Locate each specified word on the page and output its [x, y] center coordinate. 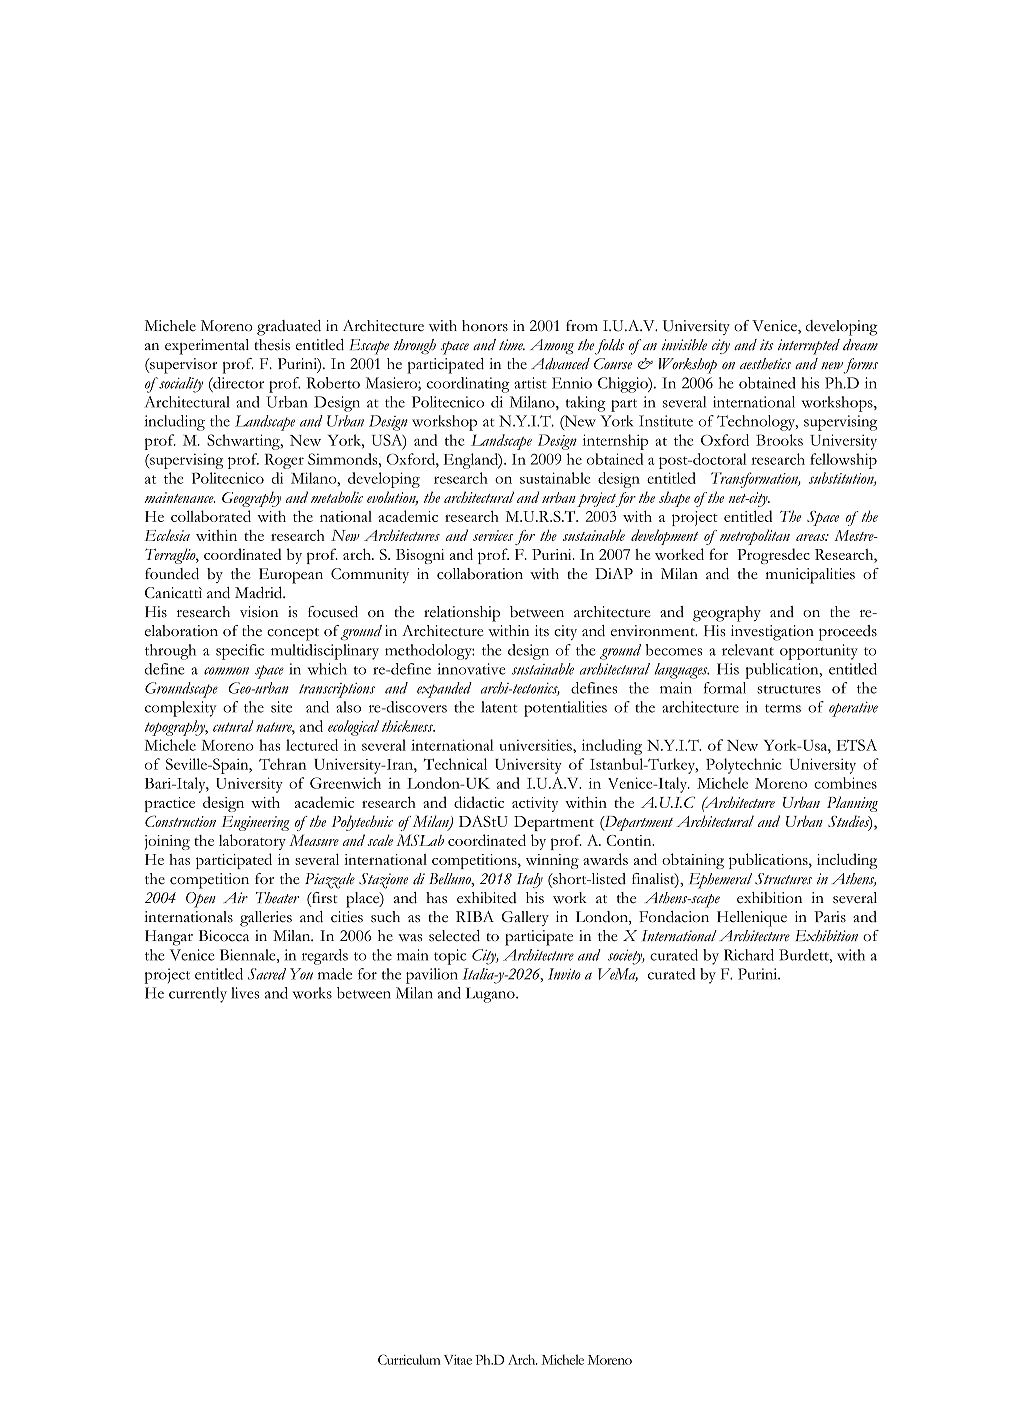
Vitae [458, 1360]
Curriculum [409, 1359]
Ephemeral [720, 881]
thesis [272, 345]
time [512, 345]
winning [552, 861]
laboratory [252, 842]
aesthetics [765, 364]
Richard [749, 955]
